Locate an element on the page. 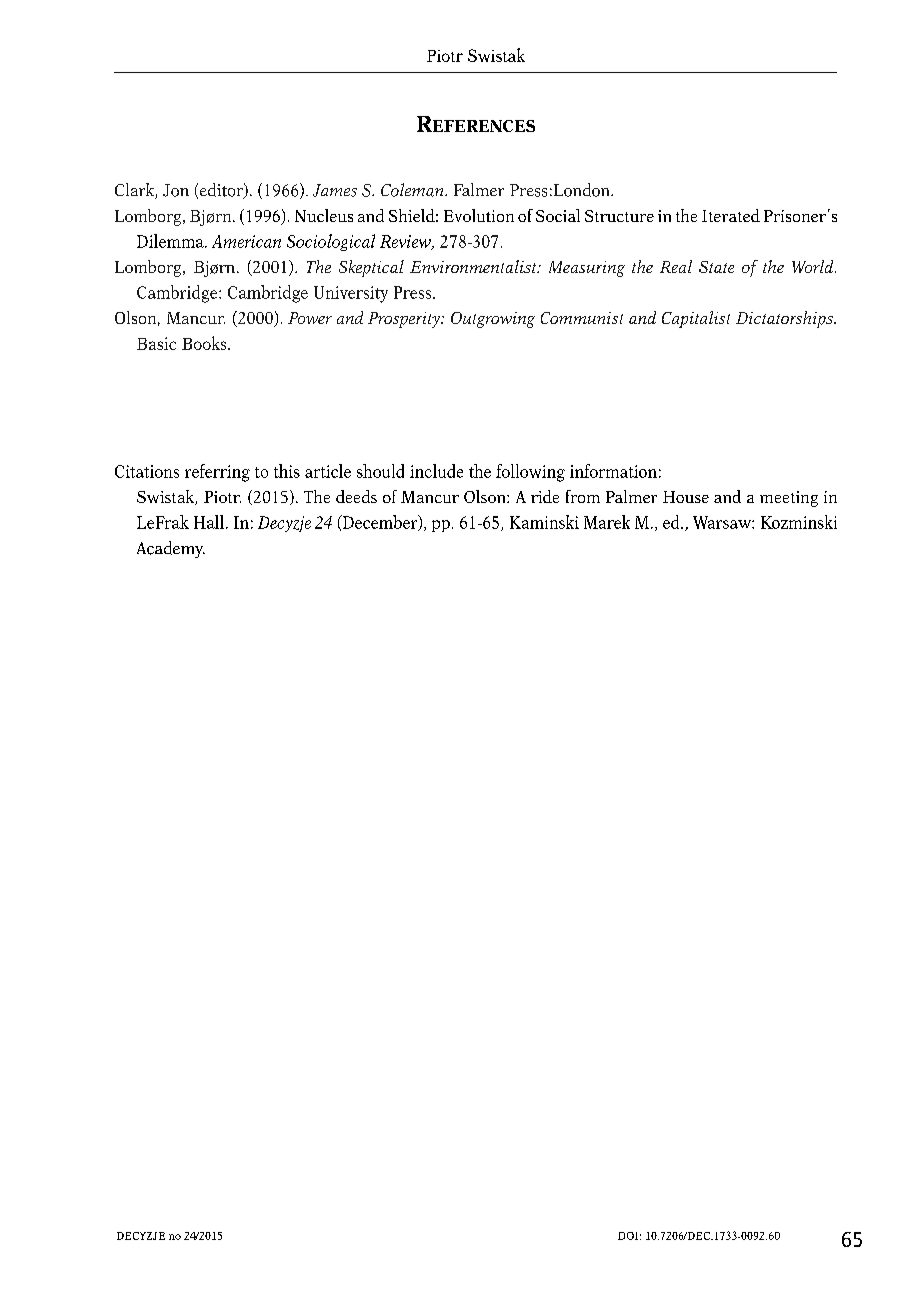 The width and height of the page is (924, 1315). include is located at coordinates (436, 471).
